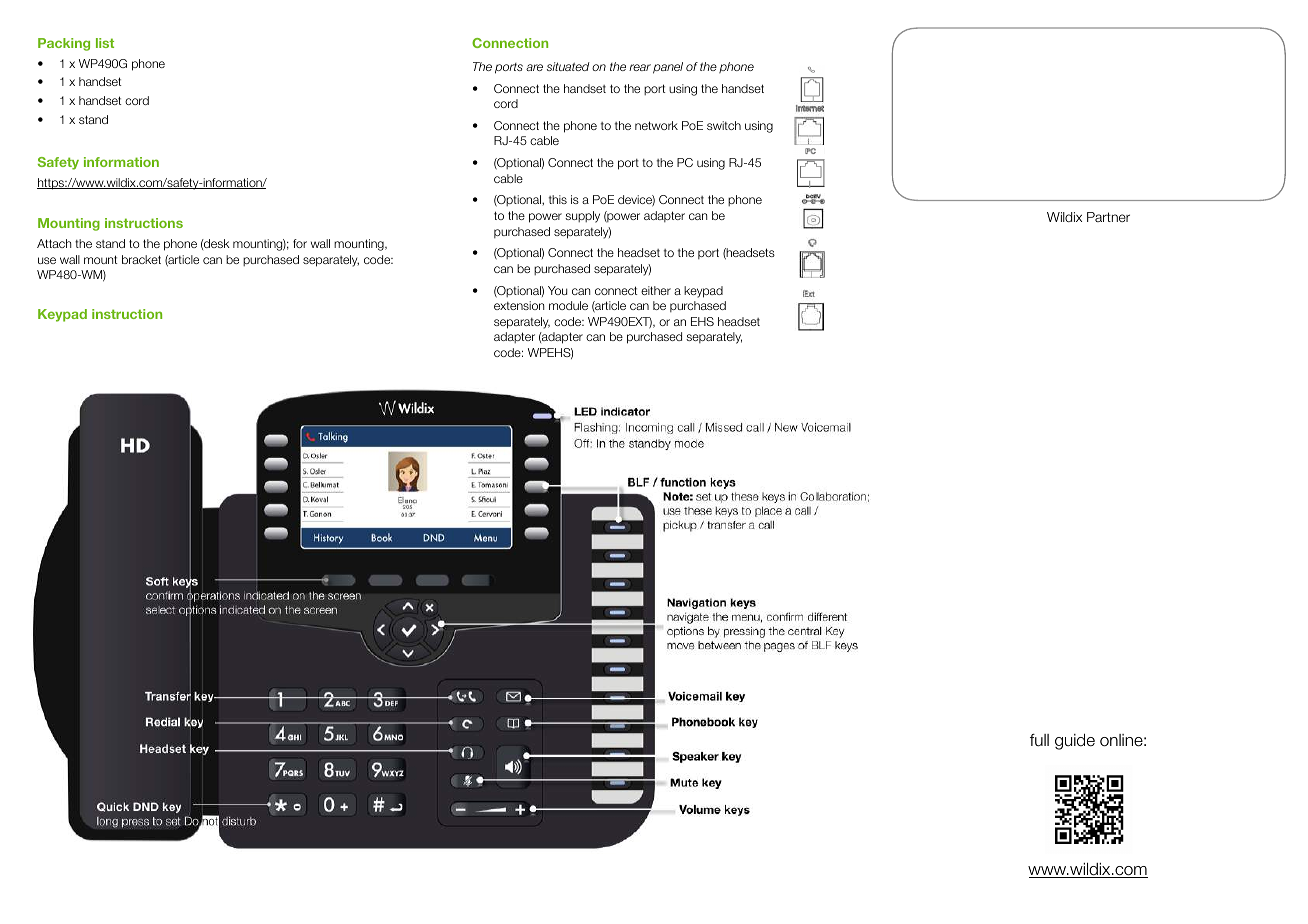 This document has width=1308, height=924. I want to click on full, so click(1039, 740).
